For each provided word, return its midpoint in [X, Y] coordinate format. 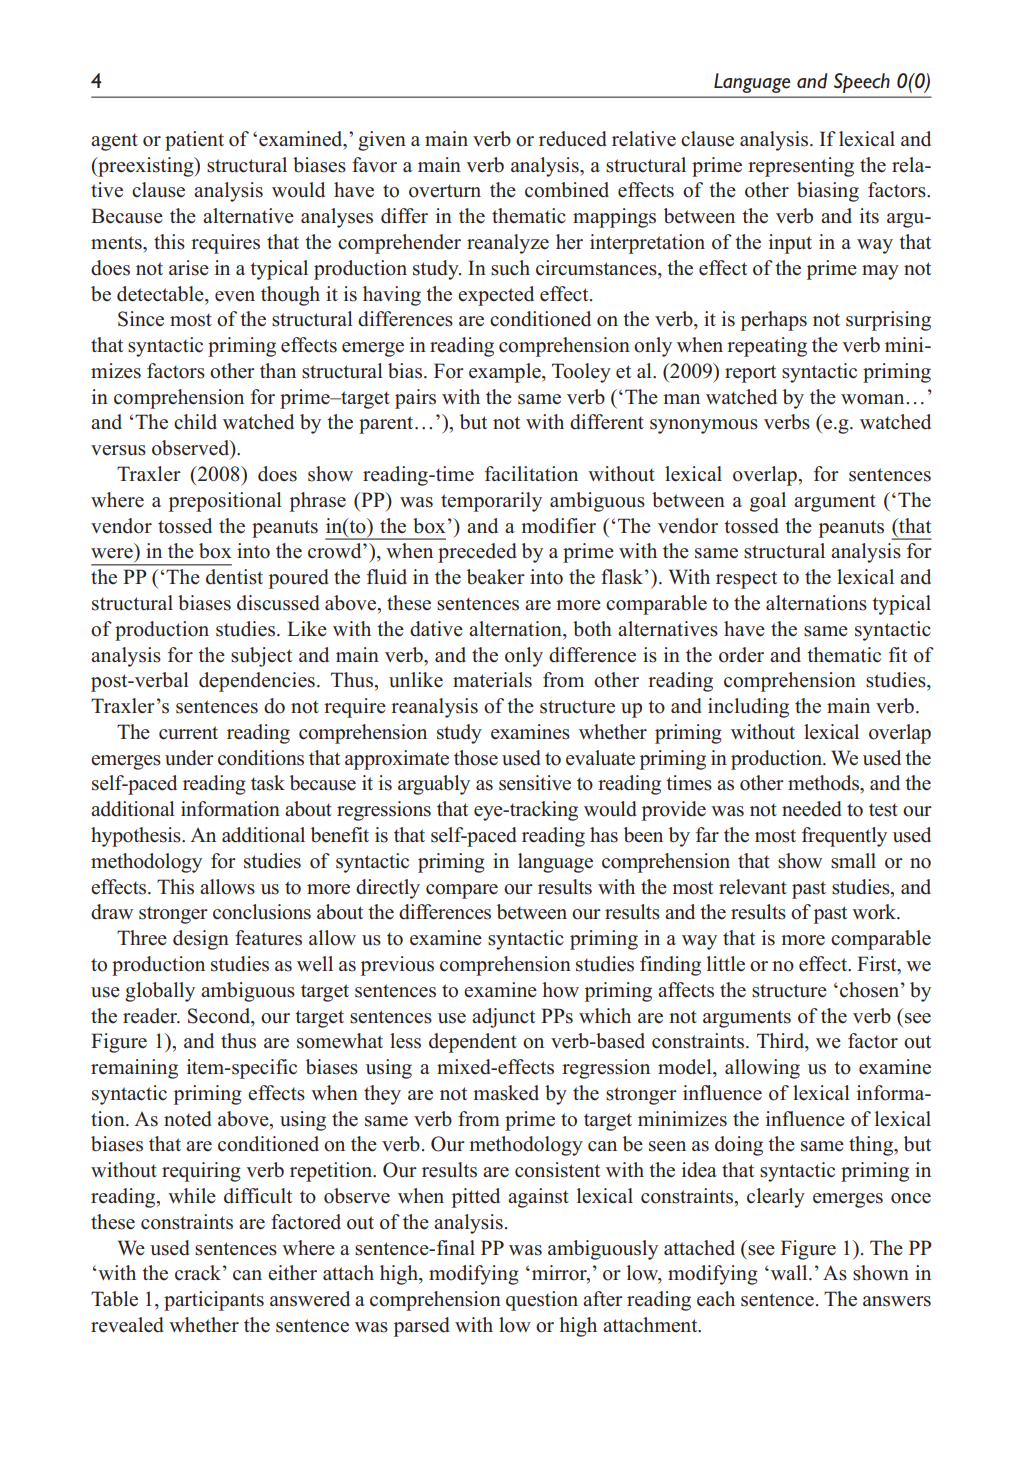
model [686, 1067]
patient [194, 141]
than [278, 370]
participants [214, 1301]
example [506, 373]
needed [812, 809]
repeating [767, 347]
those [476, 758]
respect [746, 580]
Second [220, 1016]
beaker [496, 577]
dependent [473, 1043]
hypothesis [137, 837]
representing [801, 167]
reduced [573, 139]
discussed [278, 603]
